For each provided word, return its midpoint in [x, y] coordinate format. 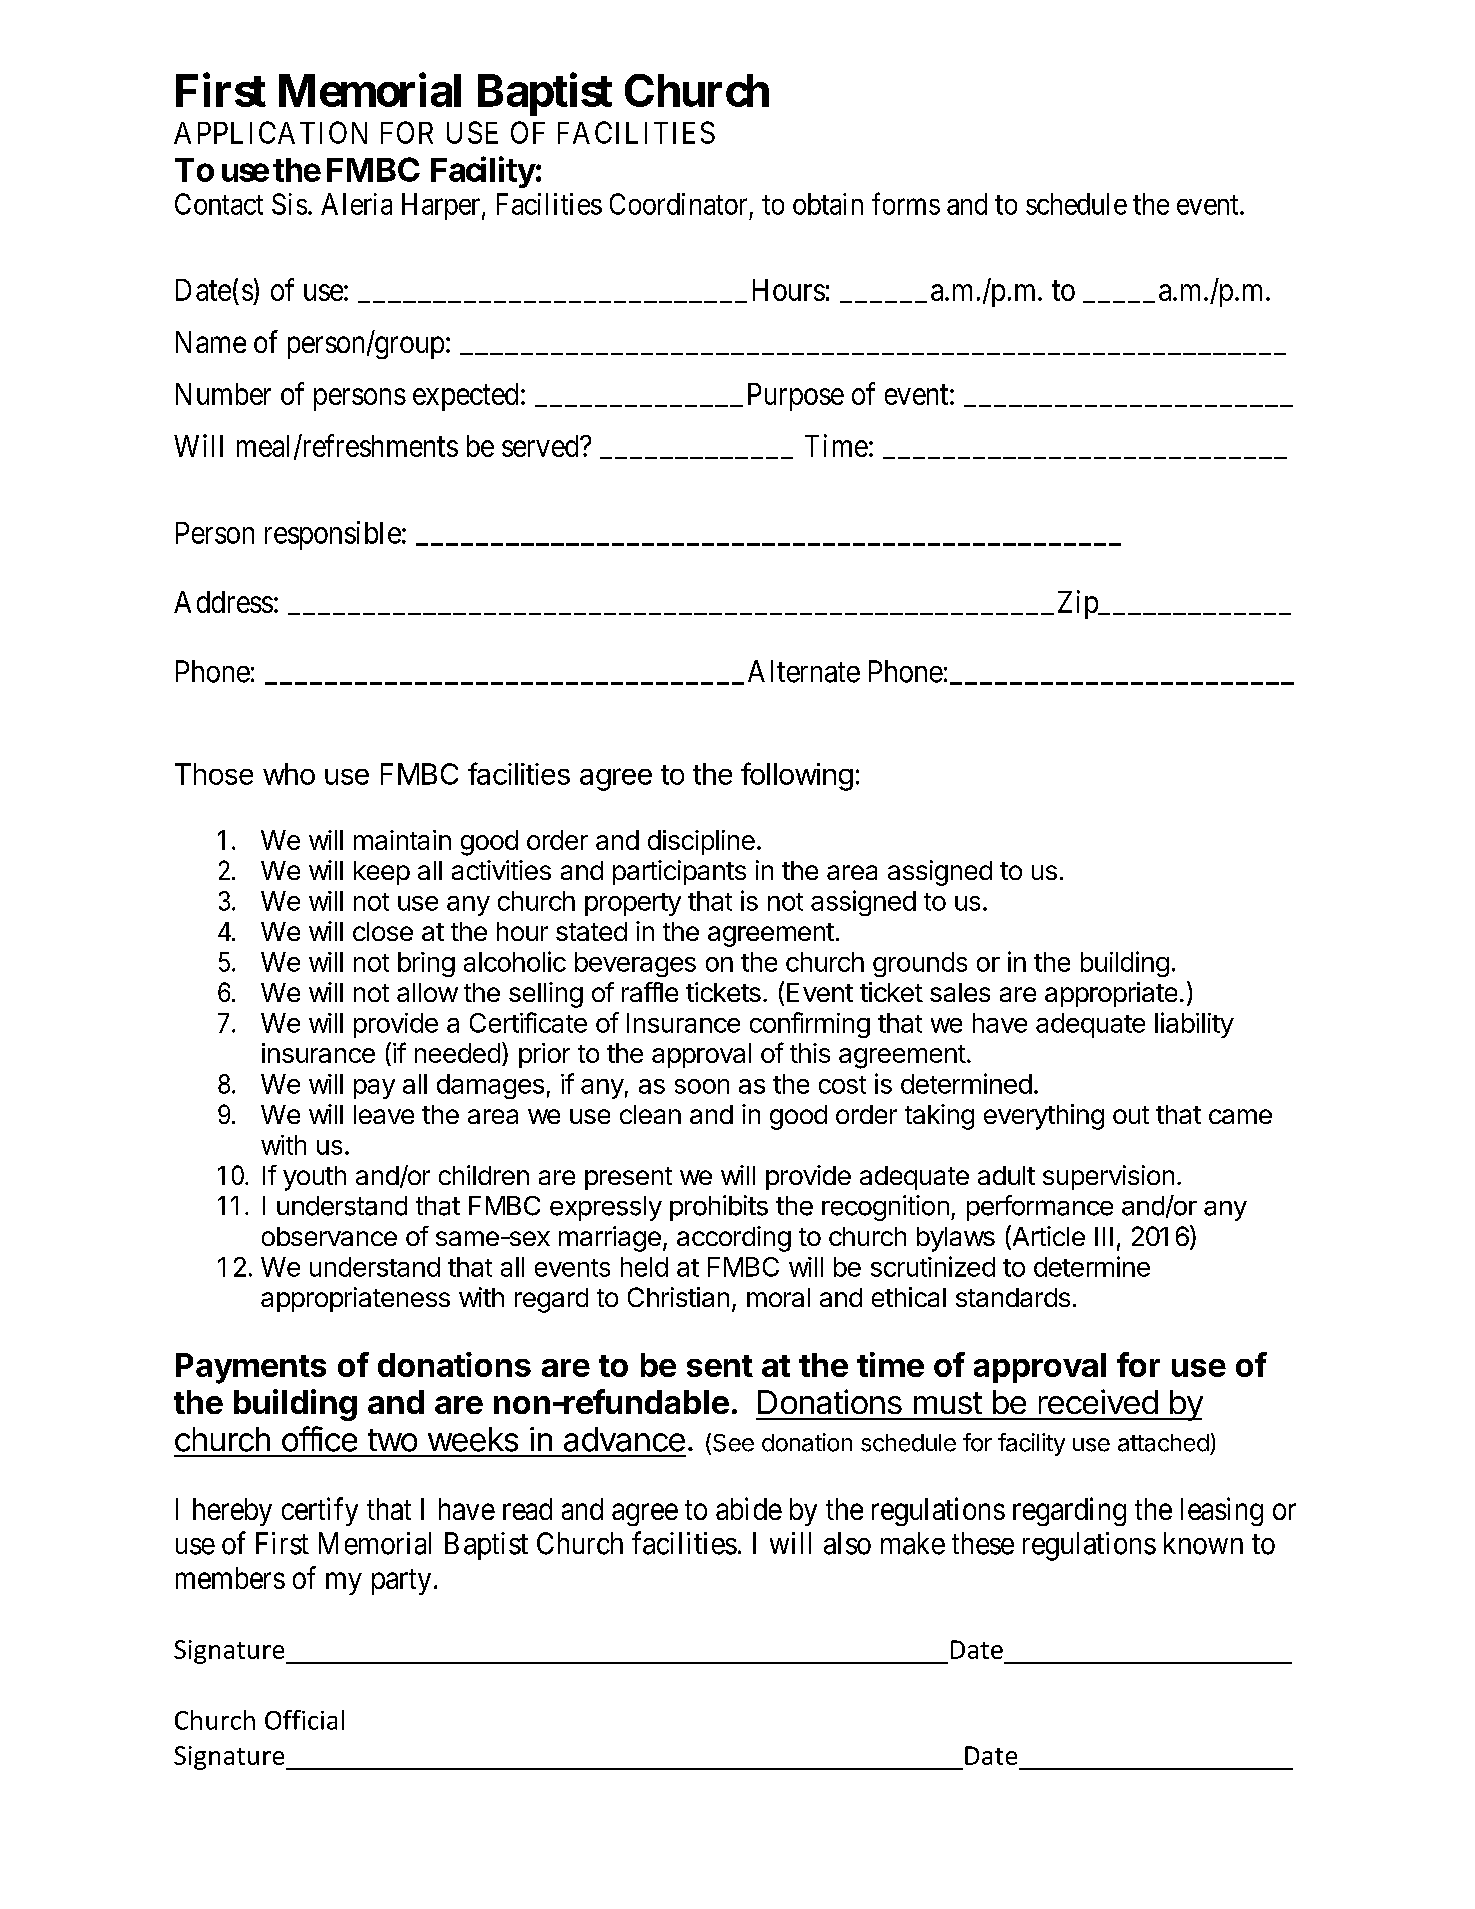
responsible [333, 535]
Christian [678, 1297]
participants [679, 872]
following [797, 776]
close [383, 931]
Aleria [356, 204]
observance [329, 1236]
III [1104, 1236]
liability [1194, 1025]
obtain [828, 204]
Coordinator [678, 204]
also [847, 1543]
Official [304, 1720]
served [541, 446]
